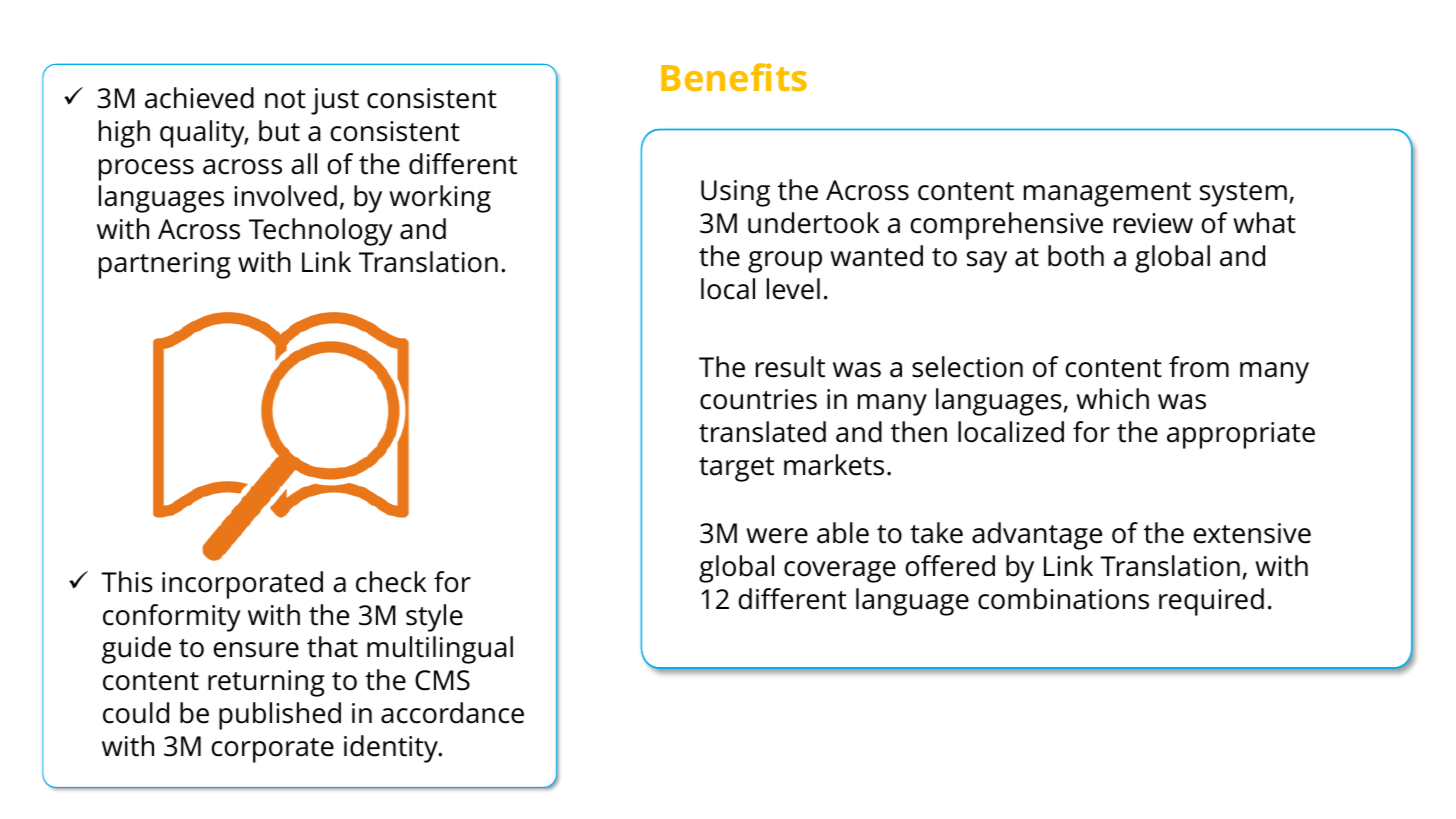 This image has height=819, width=1456. Describe the element at coordinates (734, 77) in the image. I see `Benefits` at that location.
